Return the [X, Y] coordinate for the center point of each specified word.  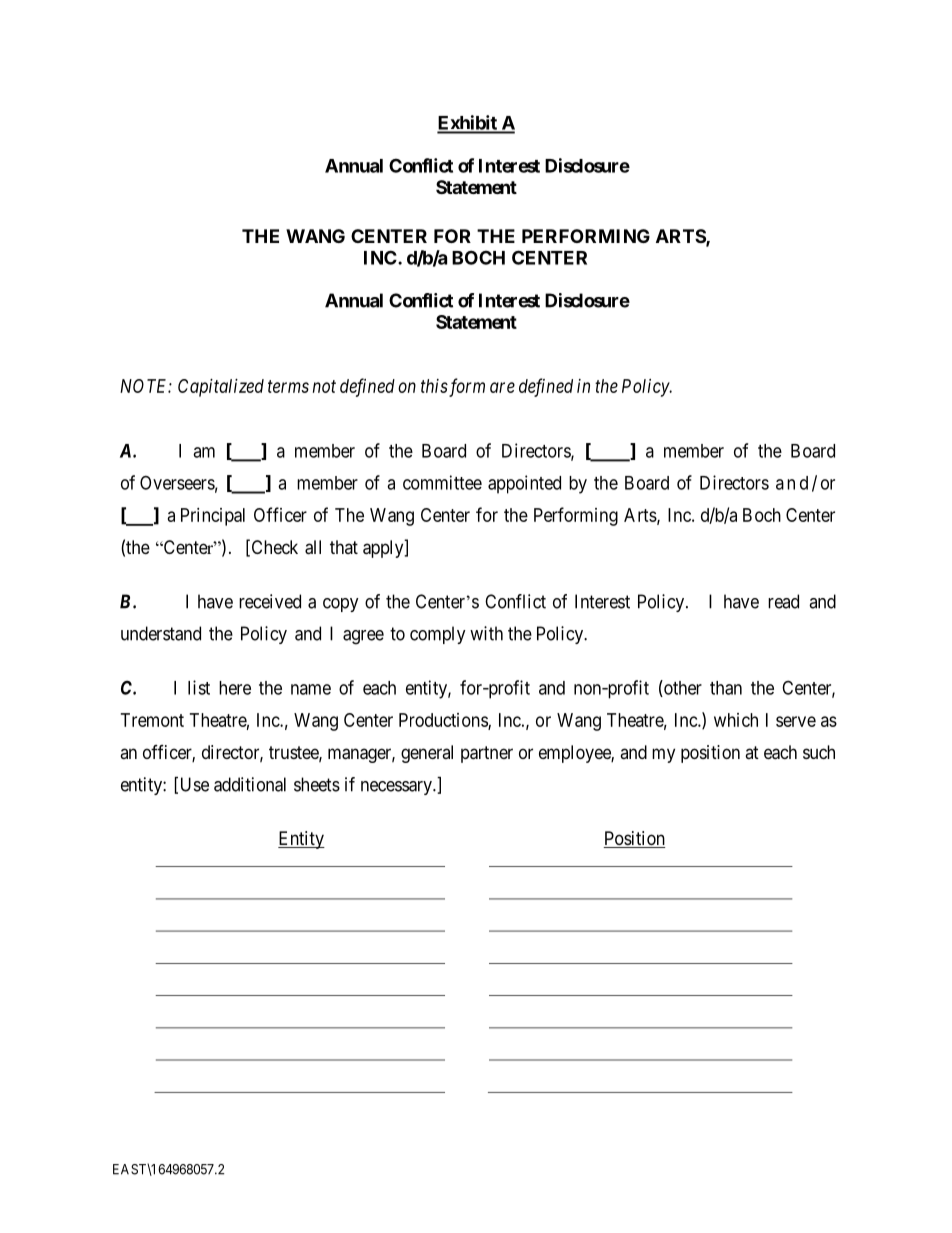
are [502, 387]
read [783, 601]
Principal [213, 517]
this [434, 386]
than [726, 688]
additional [250, 784]
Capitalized [221, 388]
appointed [524, 484]
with [486, 633]
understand [161, 633]
